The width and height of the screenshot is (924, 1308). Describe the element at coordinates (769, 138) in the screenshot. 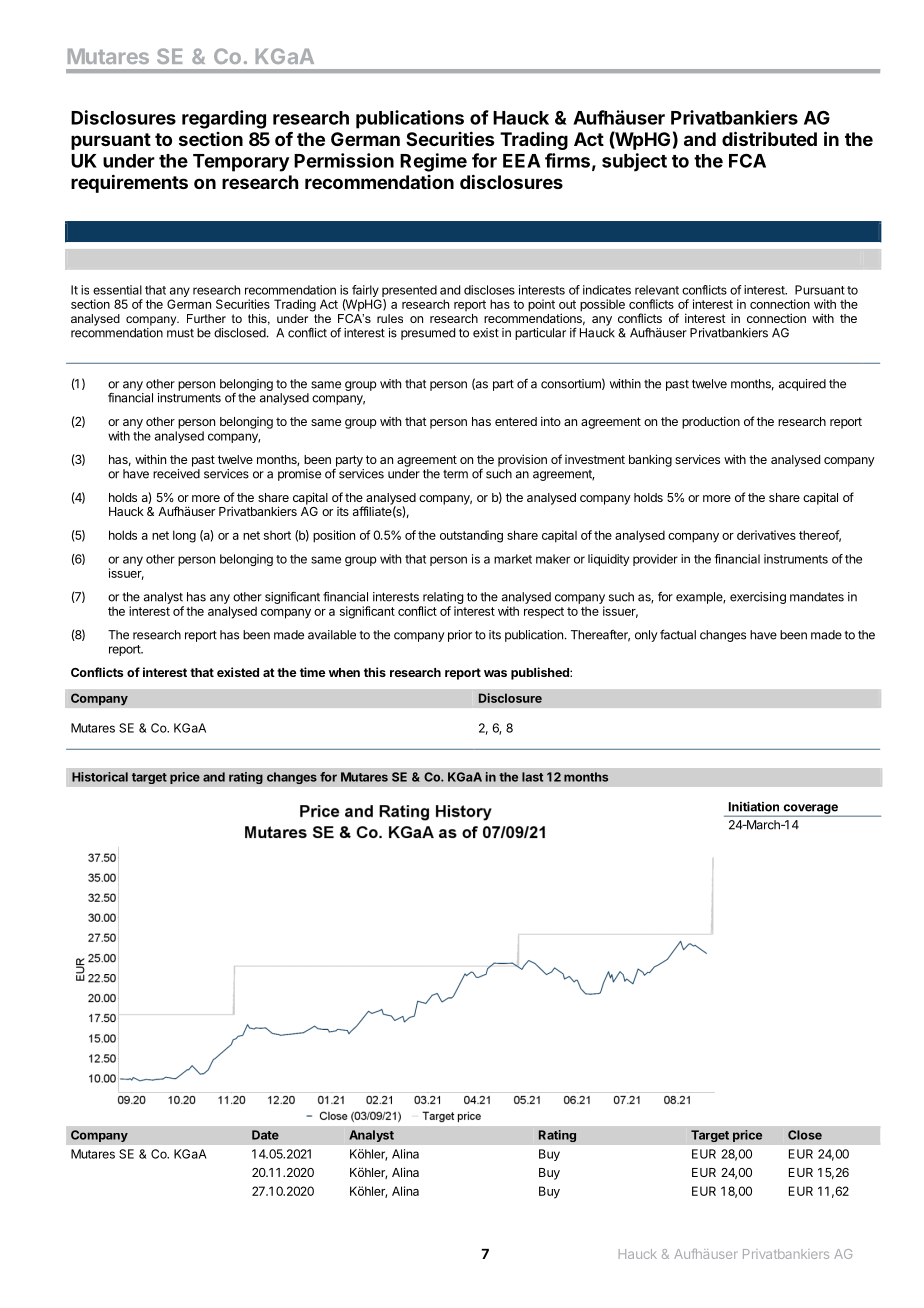

I see `distributed` at that location.
